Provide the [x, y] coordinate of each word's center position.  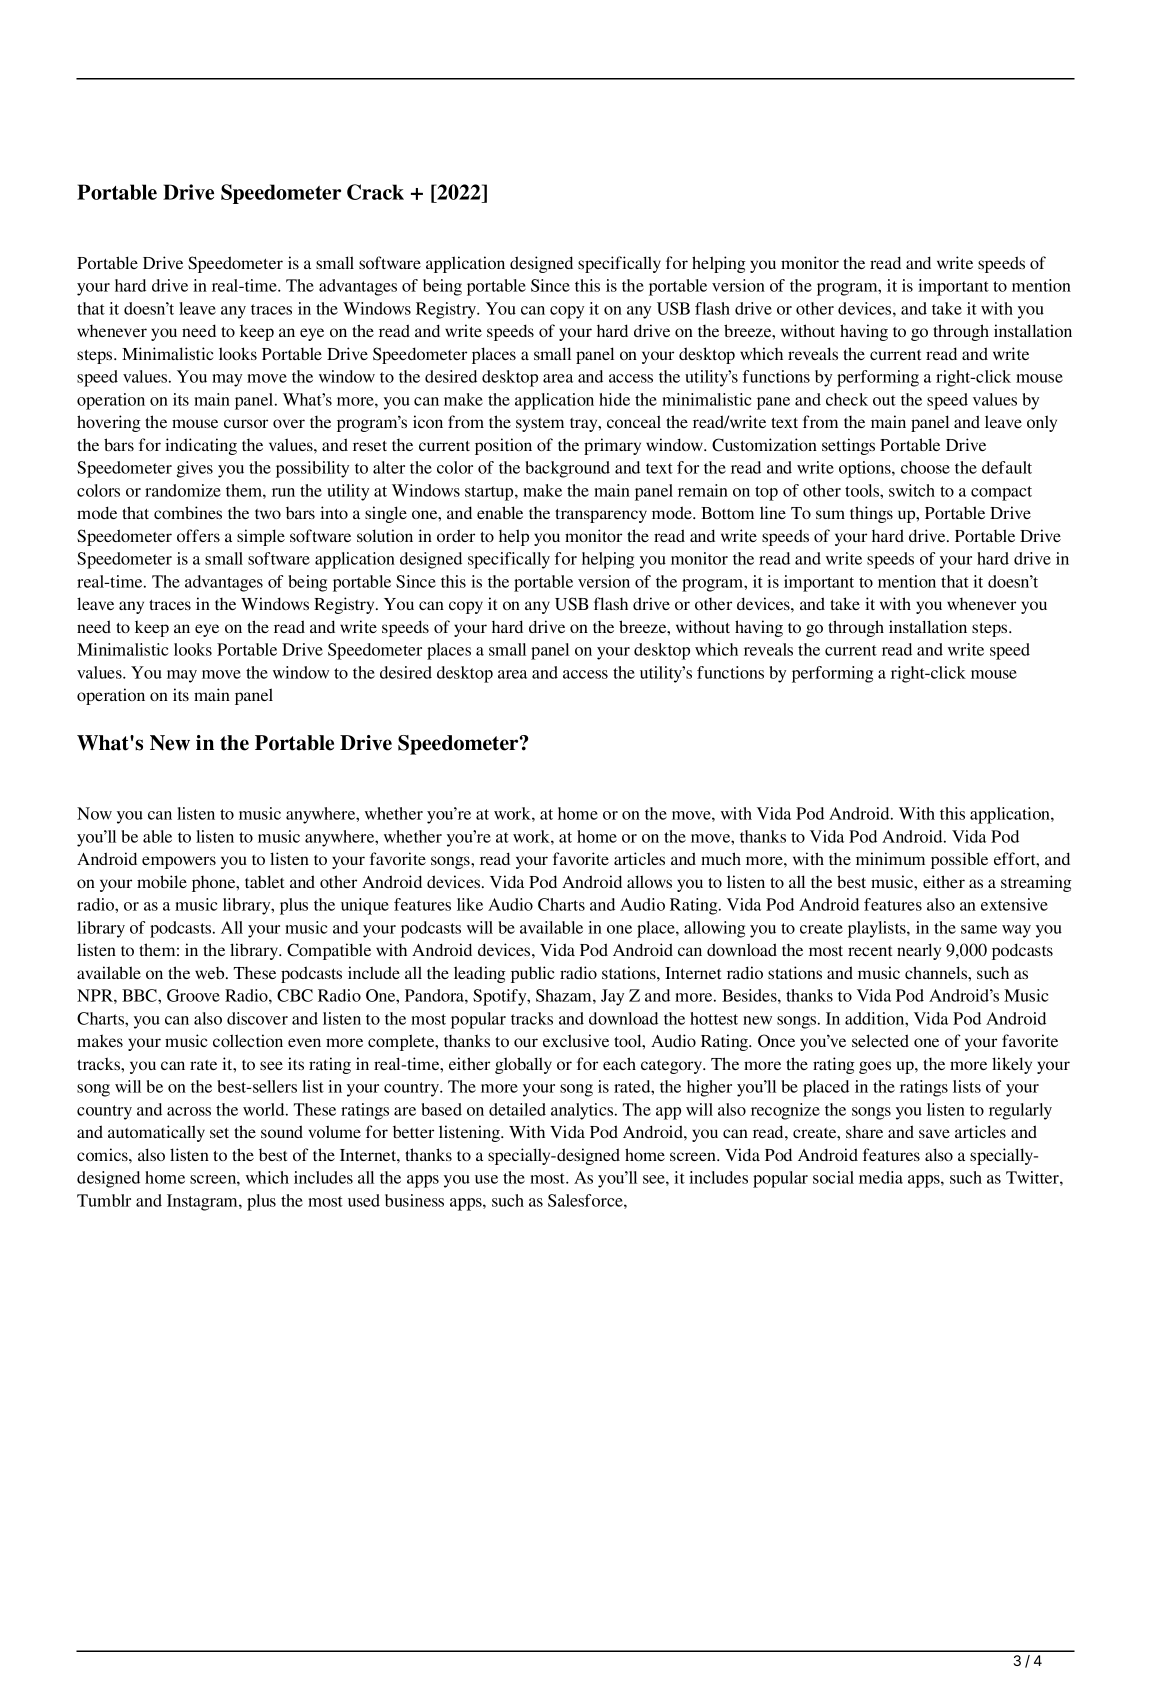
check [847, 399]
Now [94, 813]
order [456, 535]
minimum [890, 858]
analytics [583, 1111]
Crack [375, 192]
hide [614, 399]
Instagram [203, 1202]
